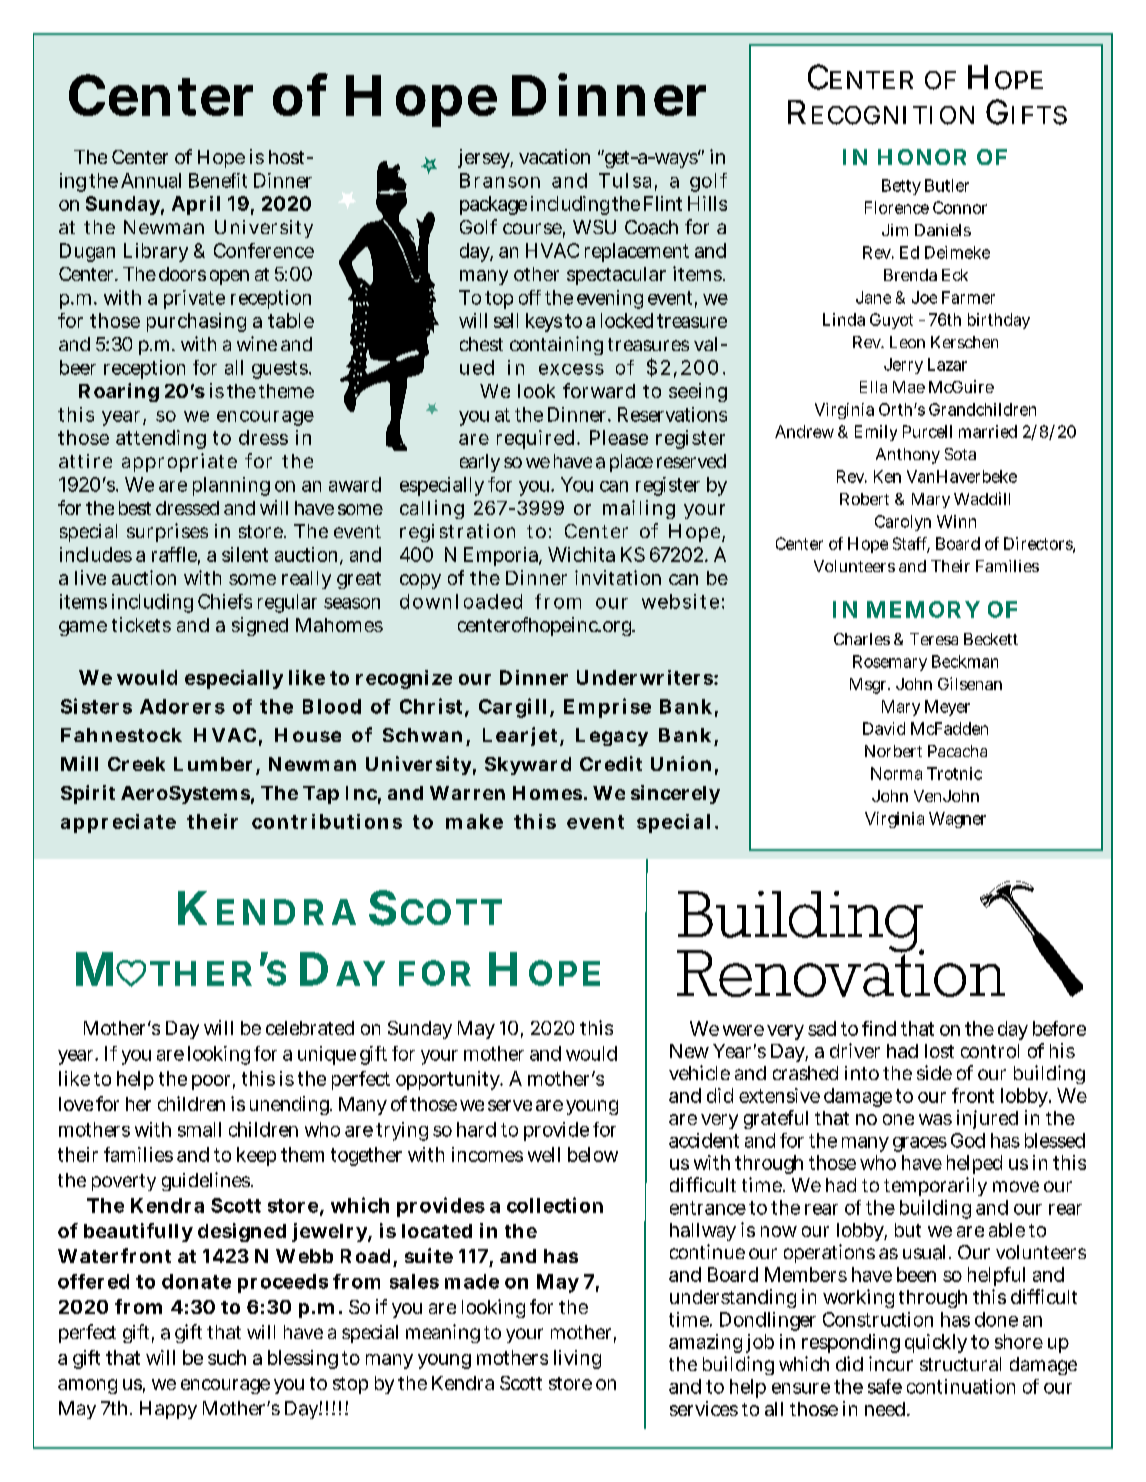  Describe the element at coordinates (196, 205) in the screenshot. I see `April` at that location.
